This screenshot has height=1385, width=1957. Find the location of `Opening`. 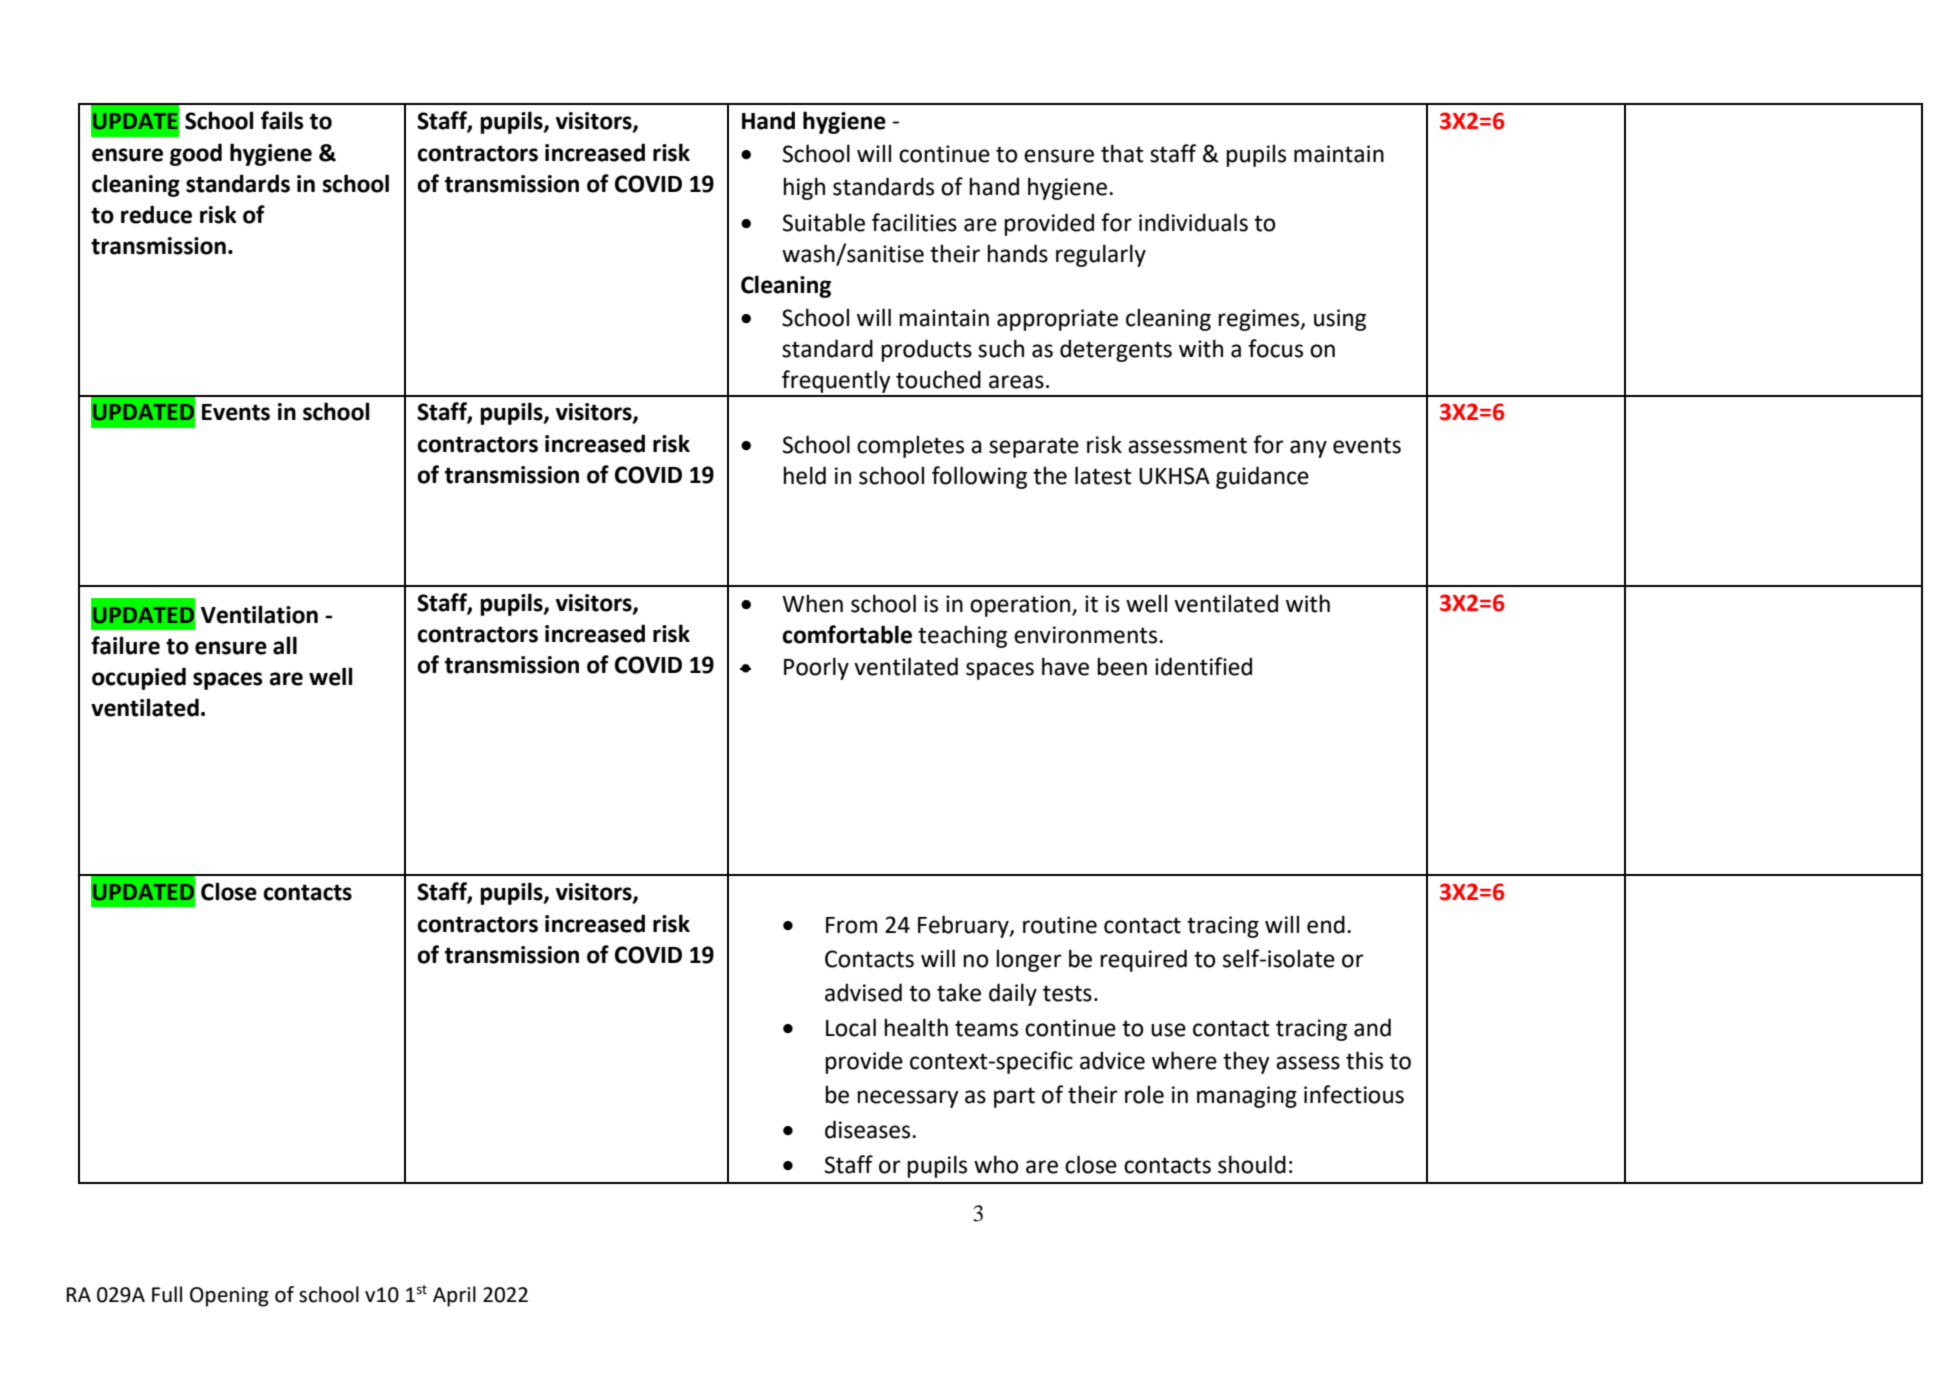

Opening is located at coordinates (229, 1297).
